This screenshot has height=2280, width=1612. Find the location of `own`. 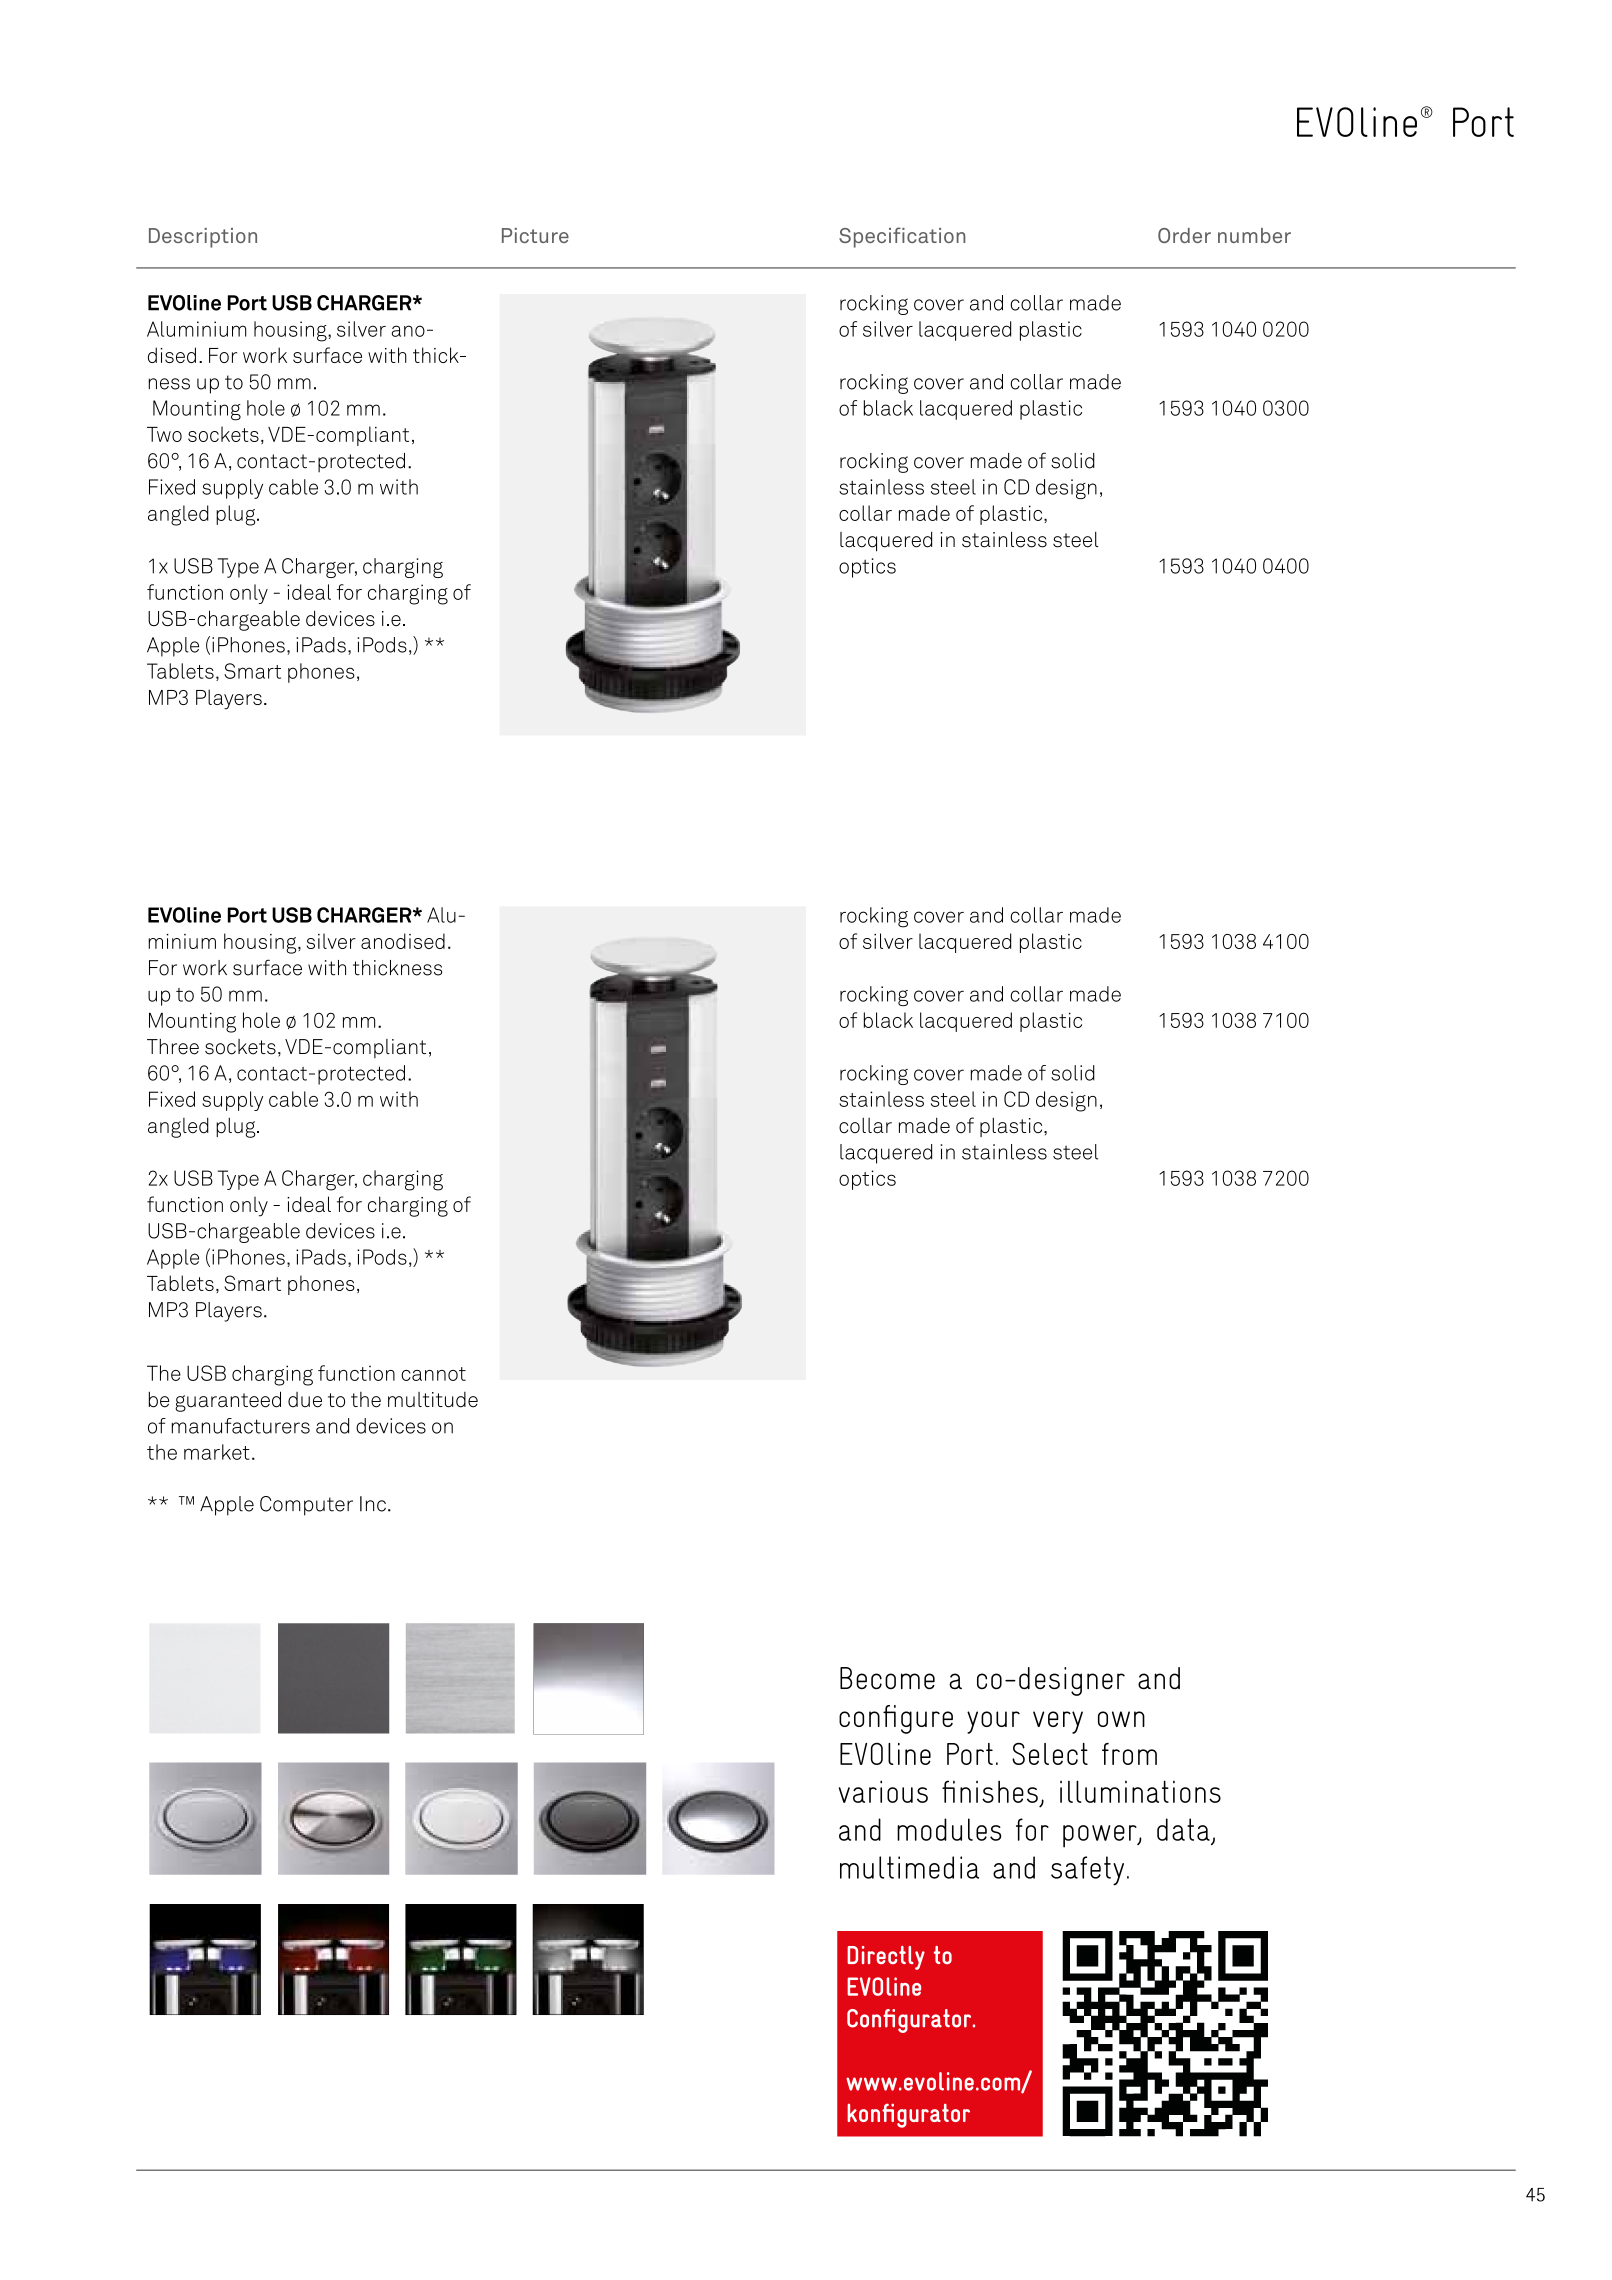

own is located at coordinates (1121, 1719).
